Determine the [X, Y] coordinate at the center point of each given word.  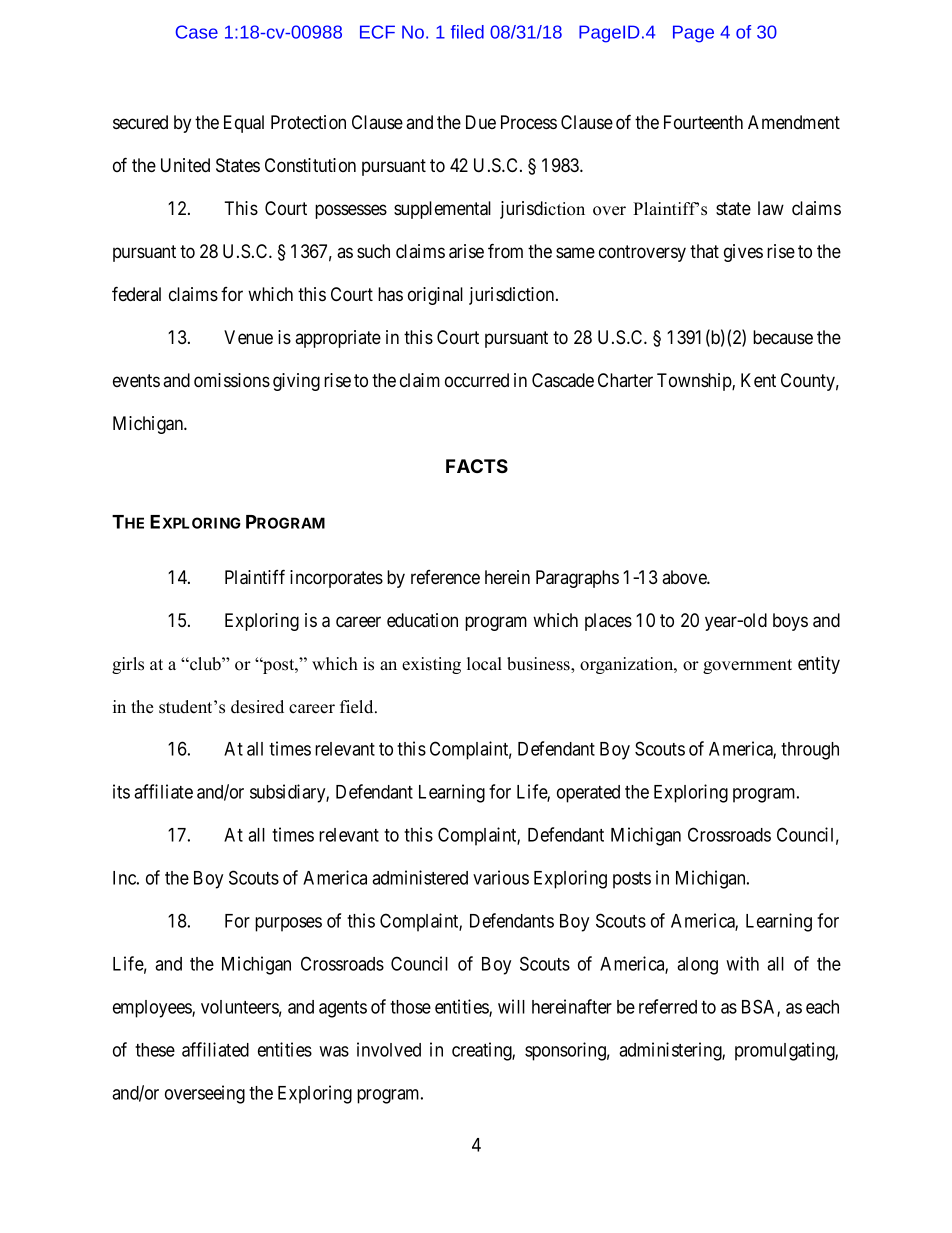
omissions [232, 380]
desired [257, 707]
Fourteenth [703, 122]
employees [153, 1009]
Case [197, 32]
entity [819, 665]
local [484, 664]
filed [467, 32]
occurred [477, 380]
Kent [758, 380]
